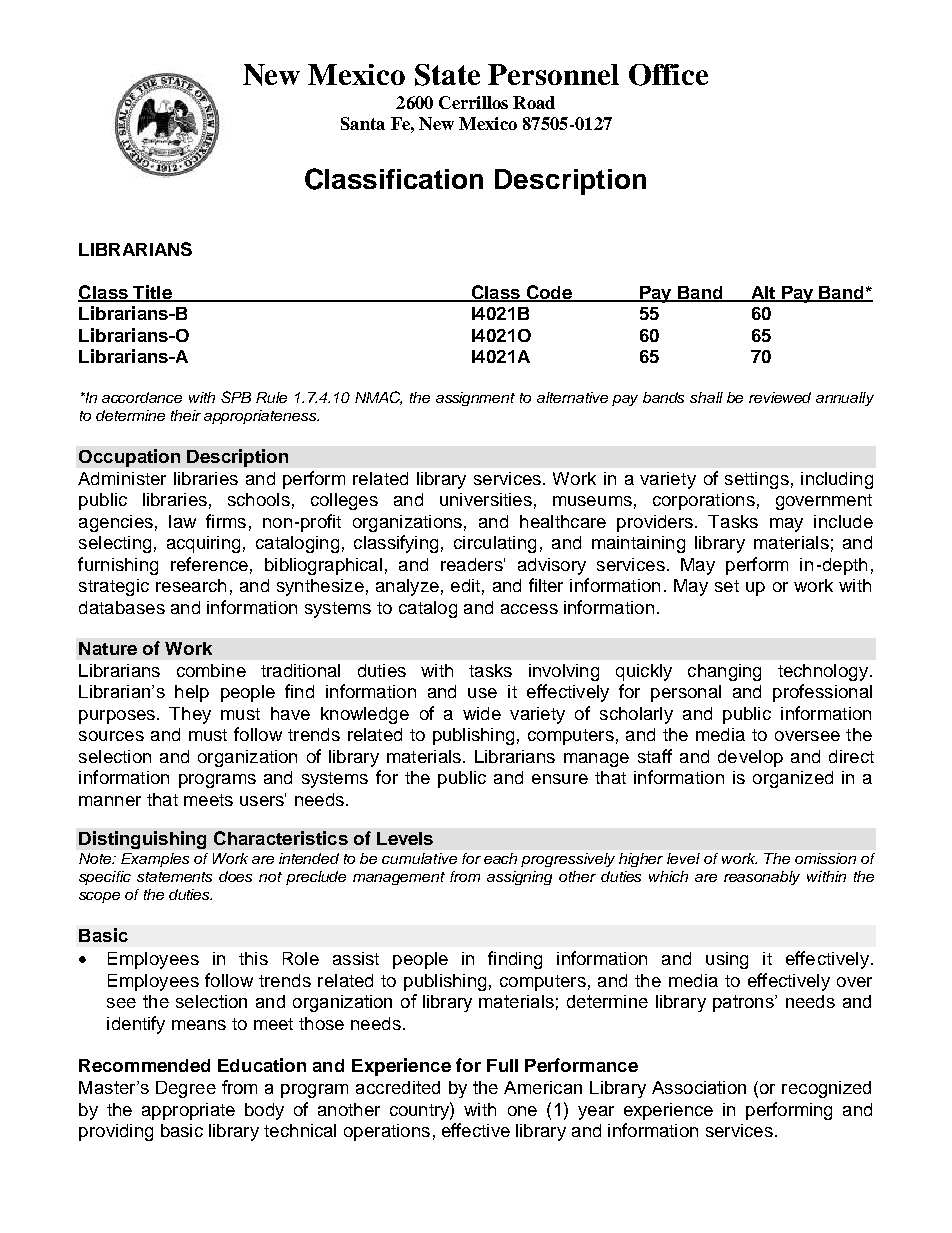  I want to click on each, so click(500, 858).
